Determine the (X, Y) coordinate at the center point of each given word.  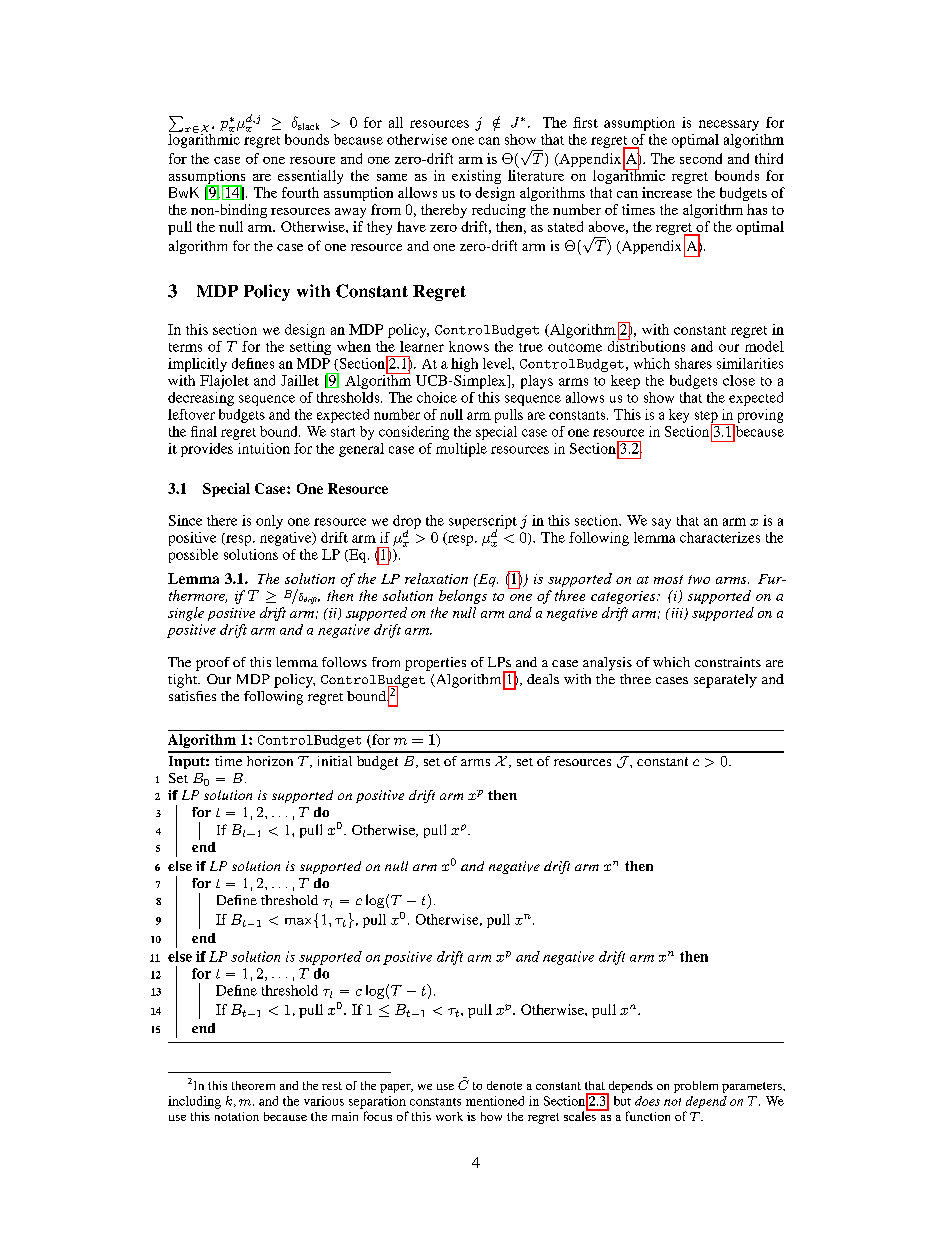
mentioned (495, 1101)
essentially (310, 177)
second (701, 158)
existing (476, 177)
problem (696, 1087)
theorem (253, 1085)
